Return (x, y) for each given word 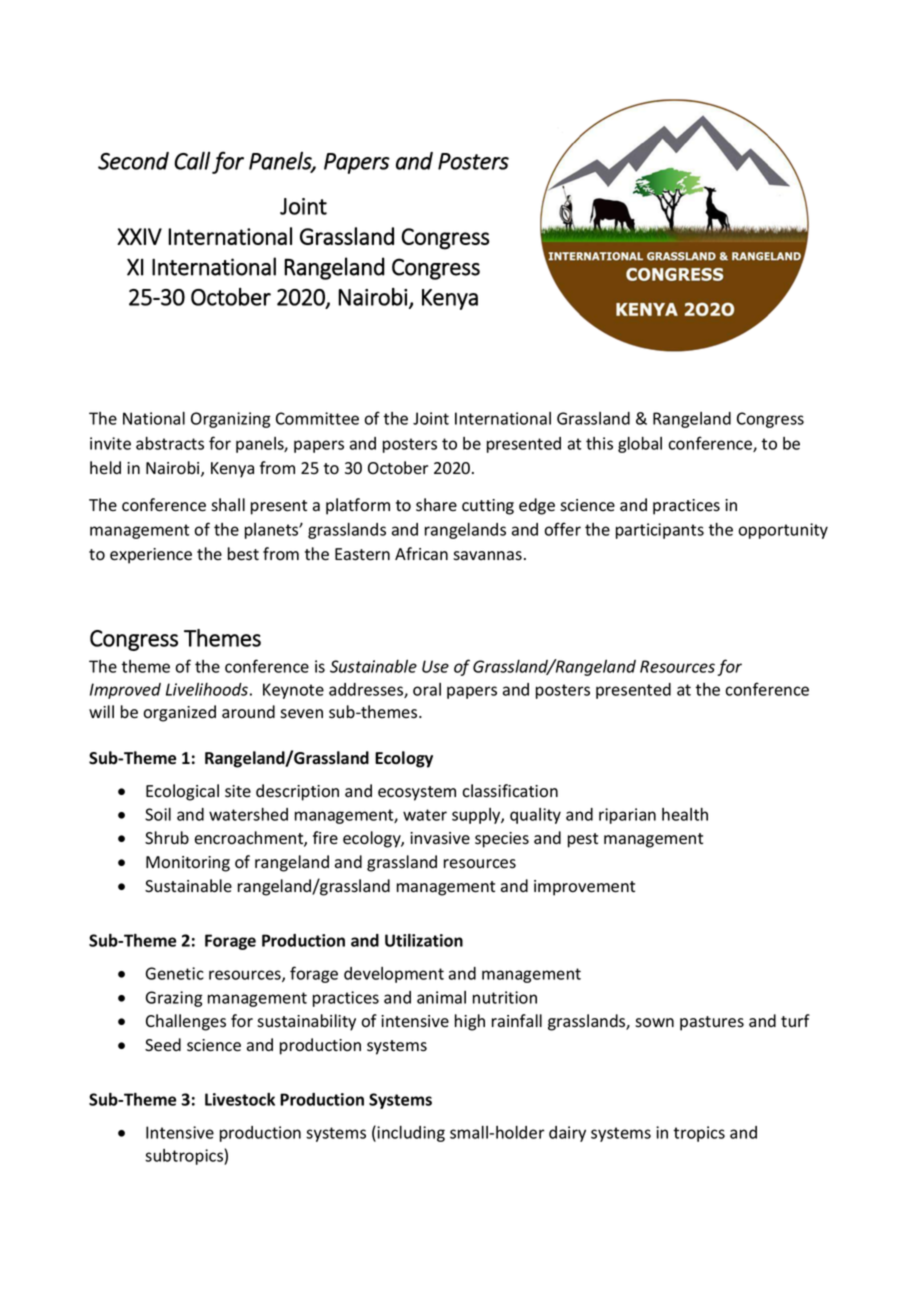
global (640, 445)
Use (435, 666)
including (411, 1134)
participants (660, 531)
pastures (712, 1023)
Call (192, 160)
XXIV (139, 236)
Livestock (240, 1099)
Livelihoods (207, 689)
